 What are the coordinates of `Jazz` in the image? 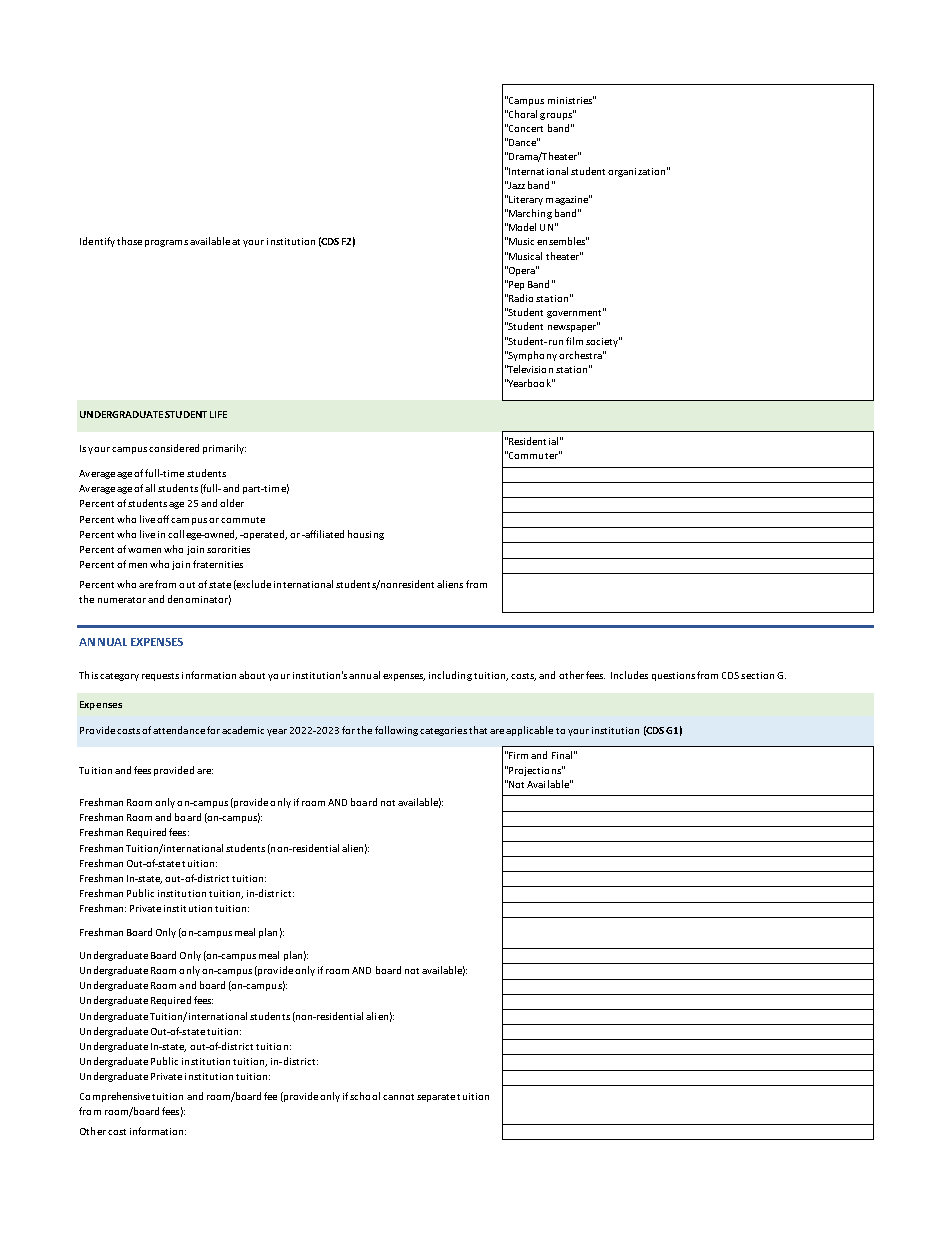 It's located at (516, 185).
